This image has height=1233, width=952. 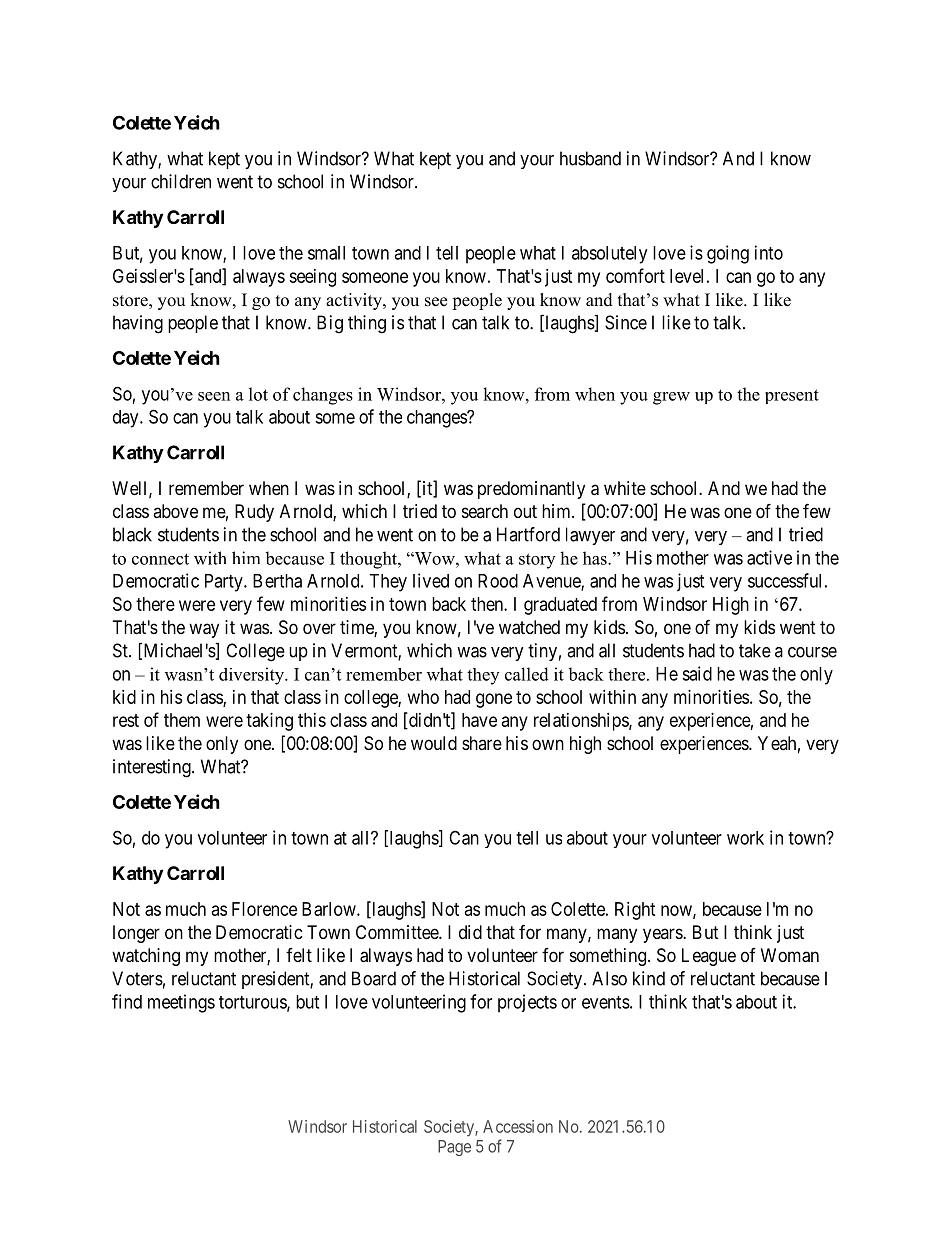 I want to click on going, so click(x=728, y=254).
